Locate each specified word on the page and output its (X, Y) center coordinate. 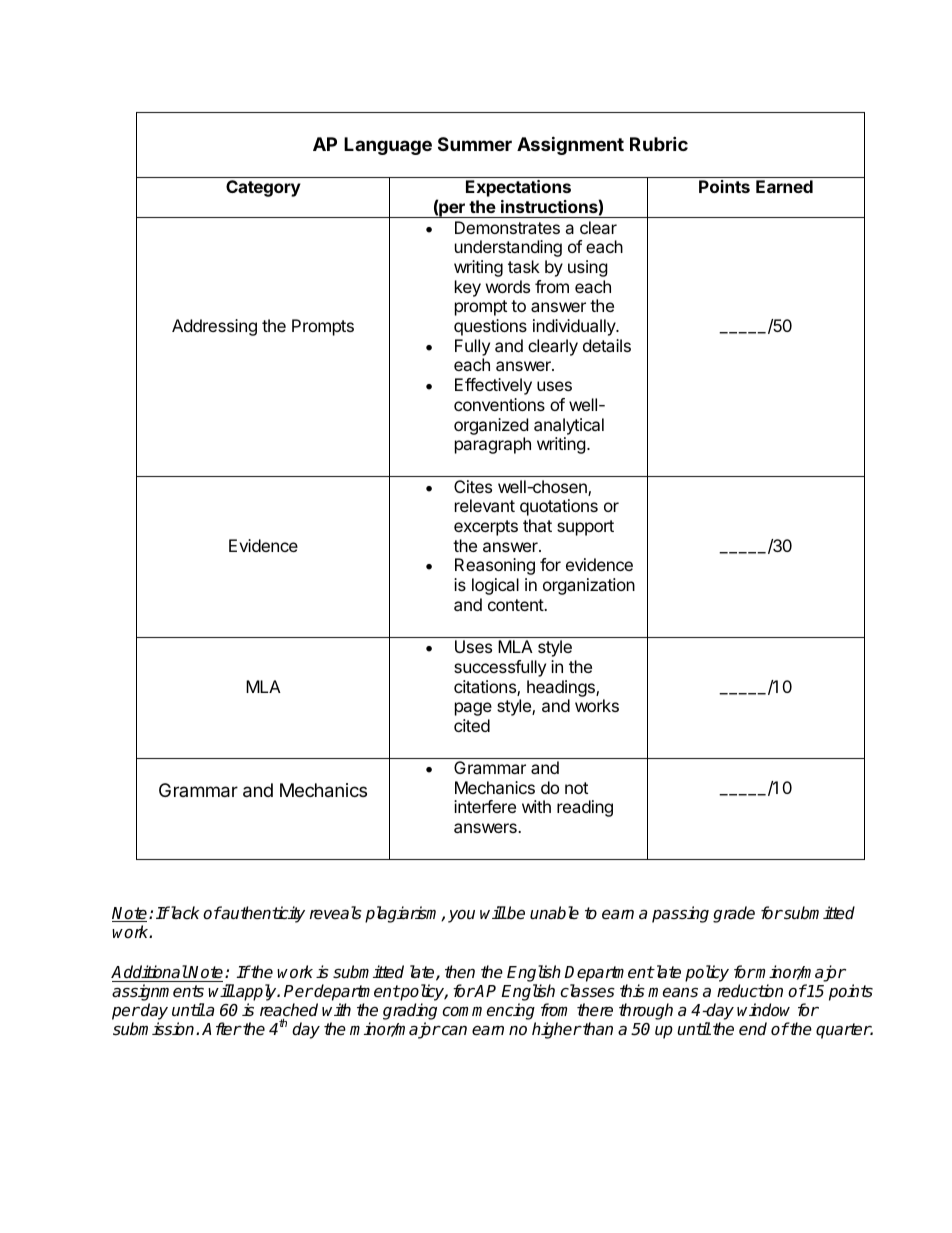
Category (263, 188)
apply (256, 994)
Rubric (659, 143)
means (673, 992)
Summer (475, 144)
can (453, 1031)
